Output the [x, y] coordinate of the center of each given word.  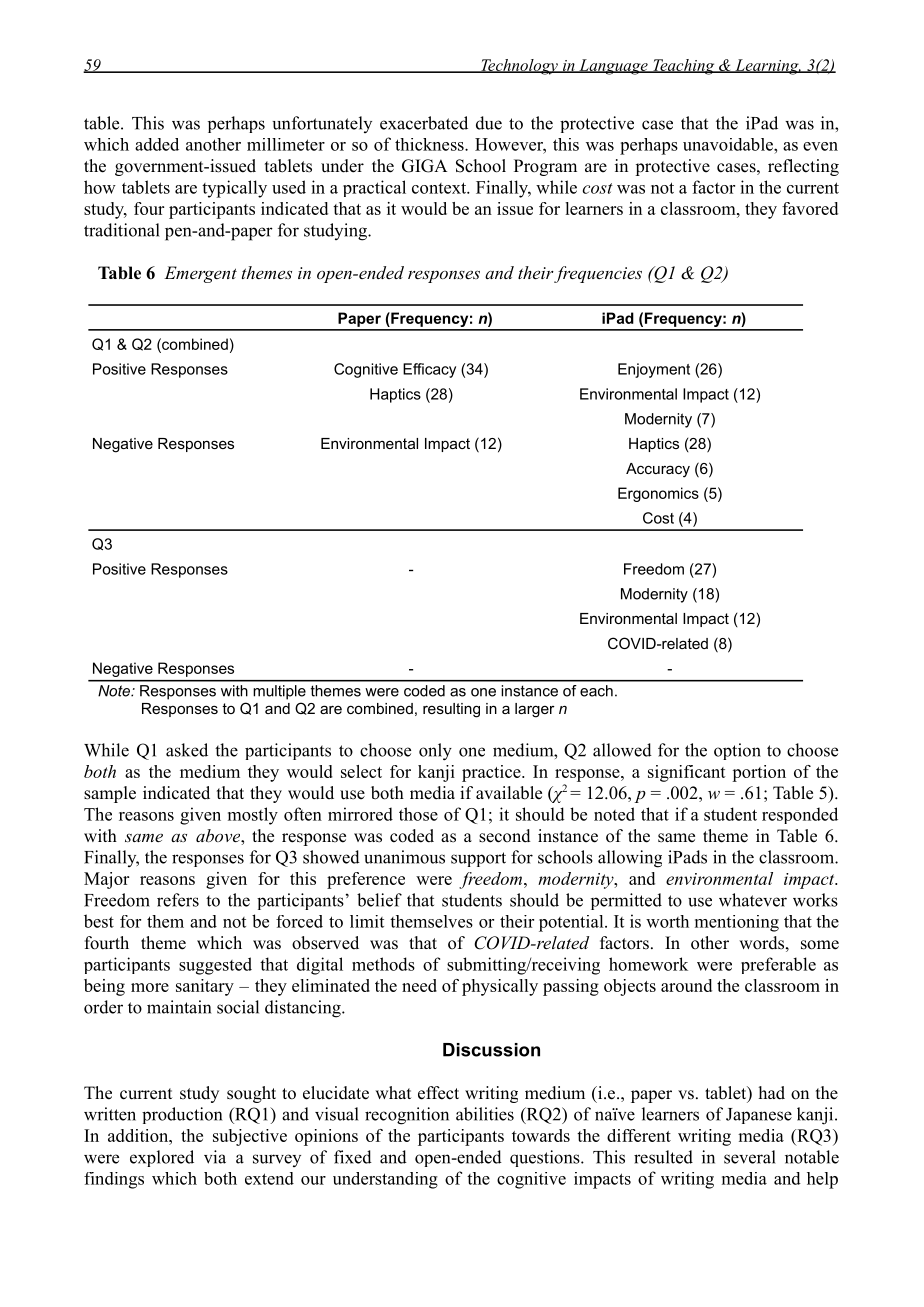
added [157, 144]
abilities [485, 1114]
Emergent [200, 274]
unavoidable [729, 144]
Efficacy [429, 370]
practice [492, 773]
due [489, 123]
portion [759, 773]
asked [187, 750]
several [750, 1157]
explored [162, 1158]
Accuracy [658, 470]
